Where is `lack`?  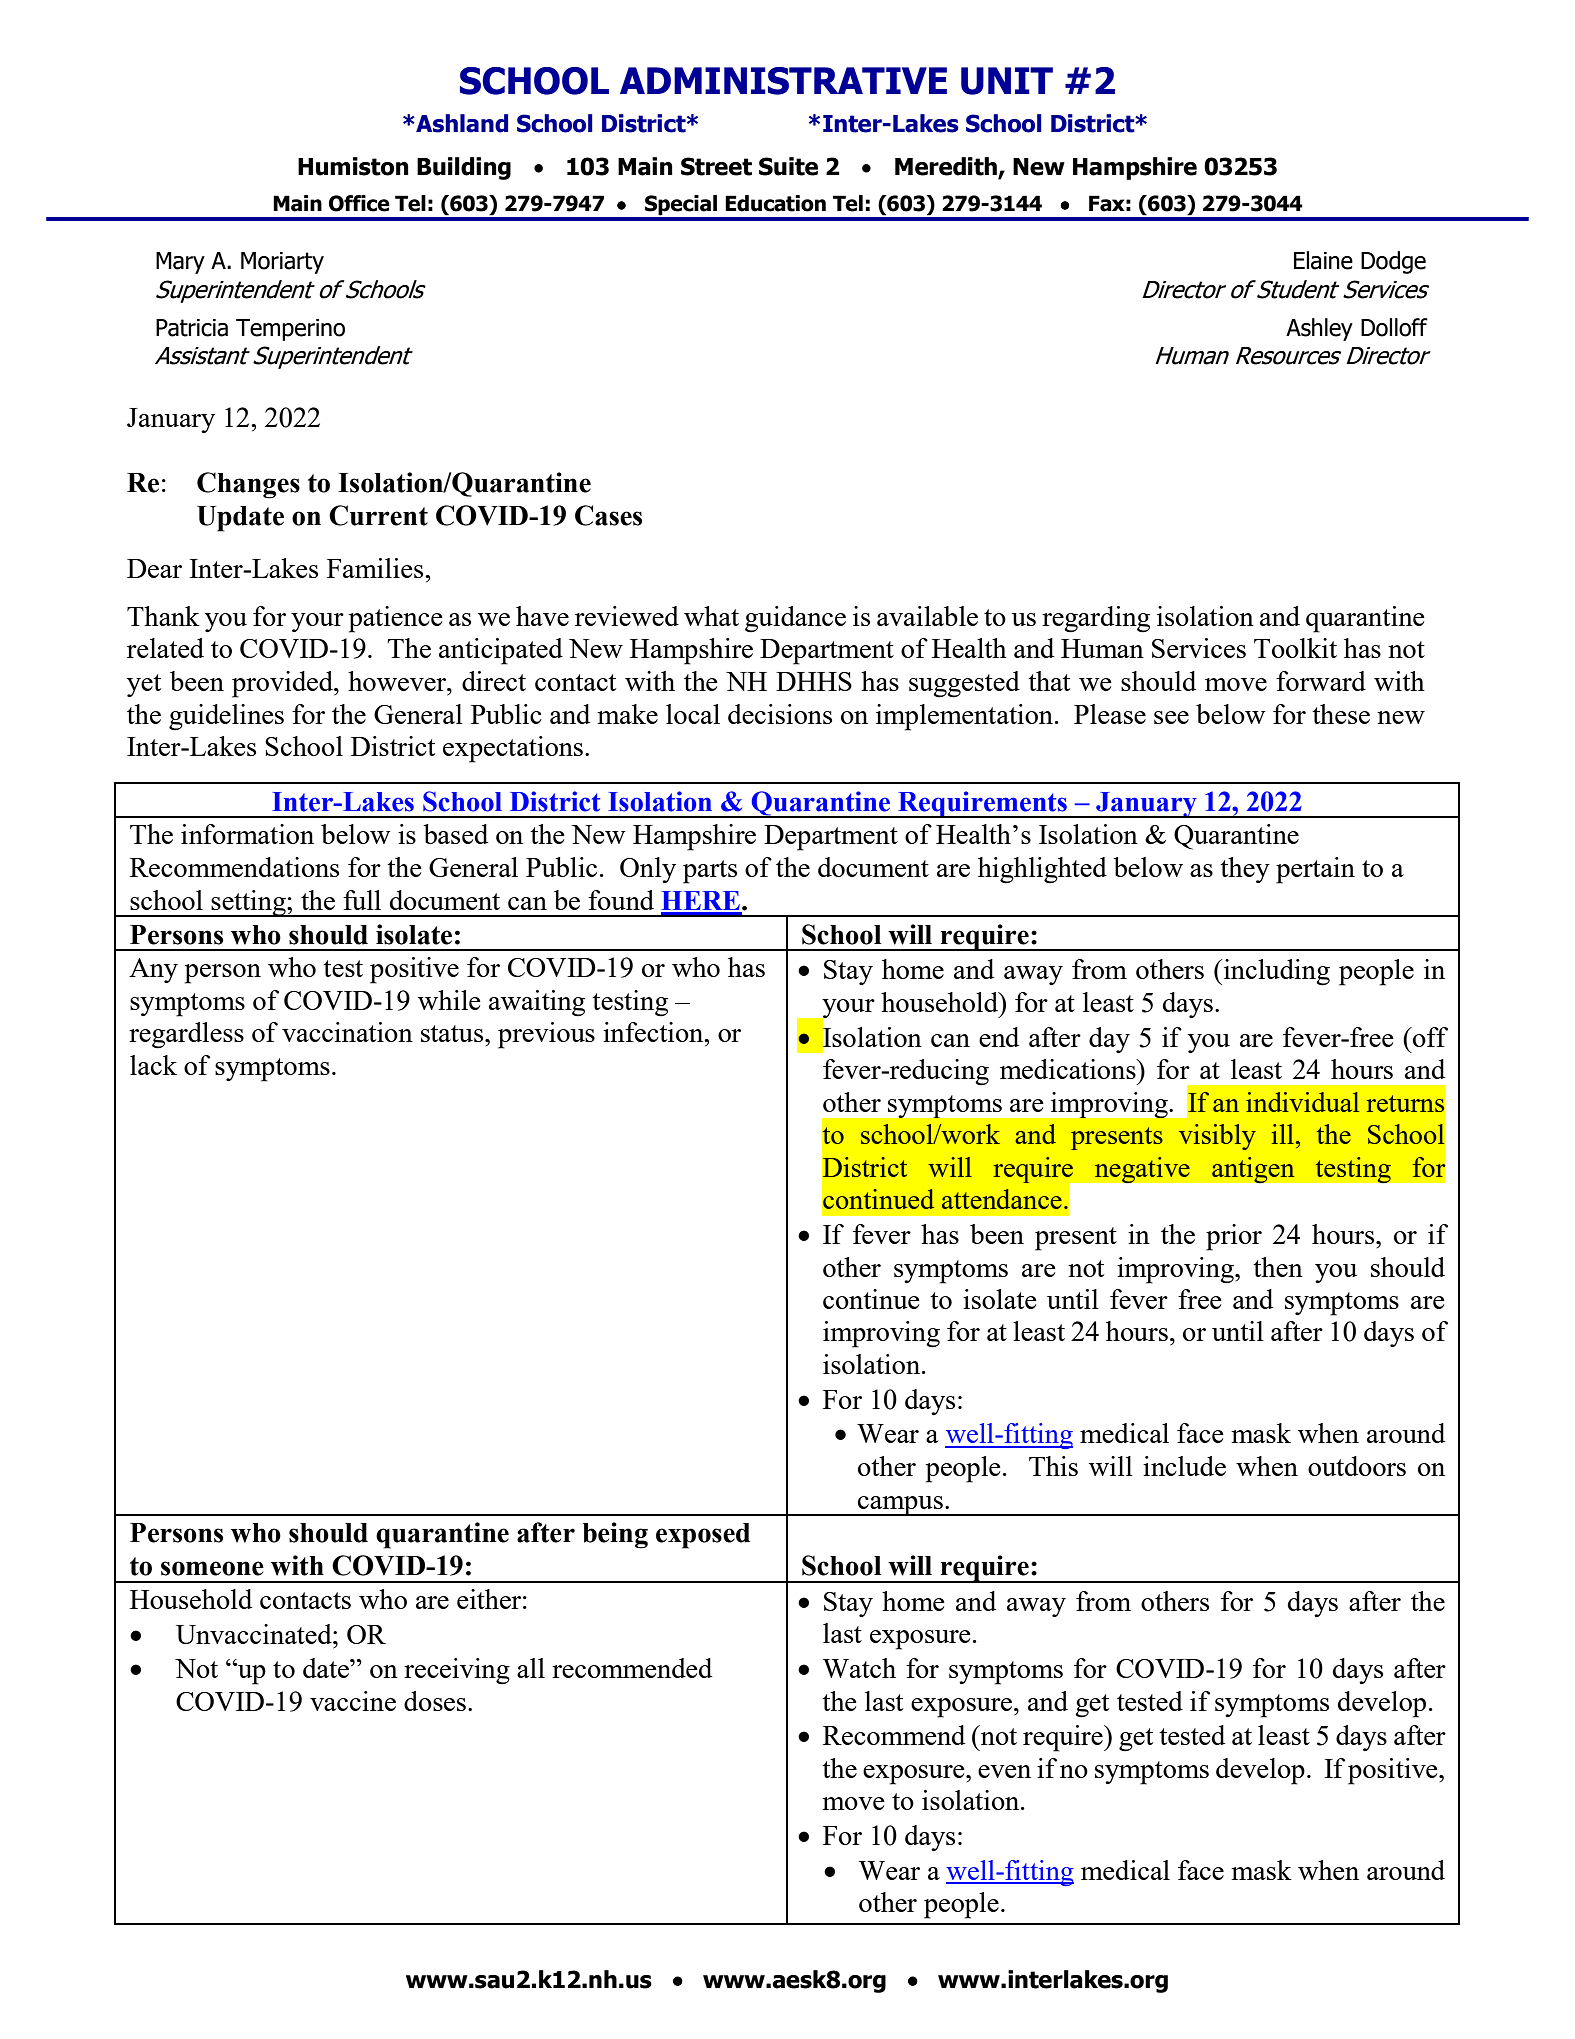
lack is located at coordinates (153, 1065).
